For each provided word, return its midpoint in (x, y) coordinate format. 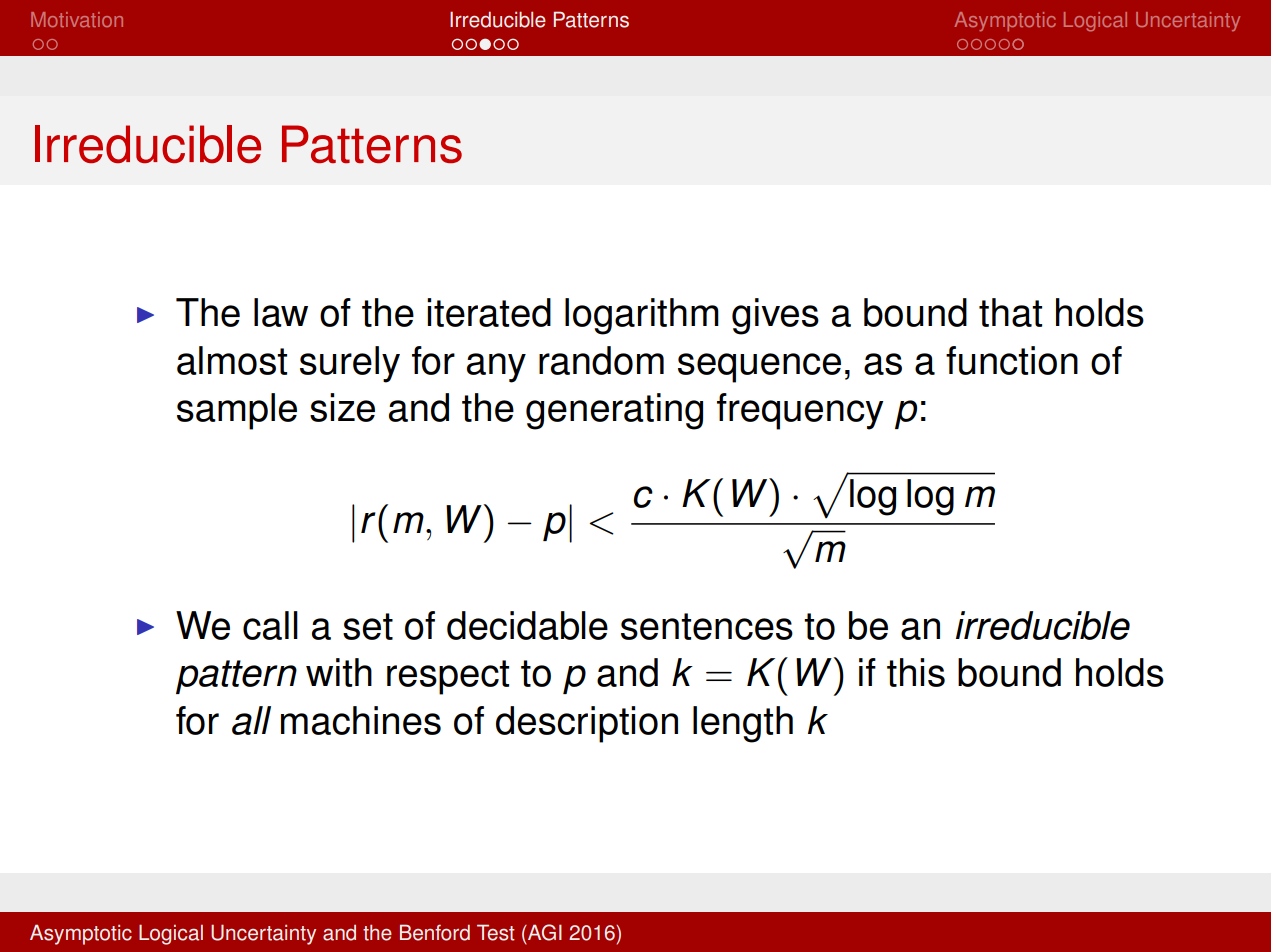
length (743, 724)
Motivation (77, 19)
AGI (544, 932)
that (1010, 312)
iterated (489, 312)
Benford (435, 932)
